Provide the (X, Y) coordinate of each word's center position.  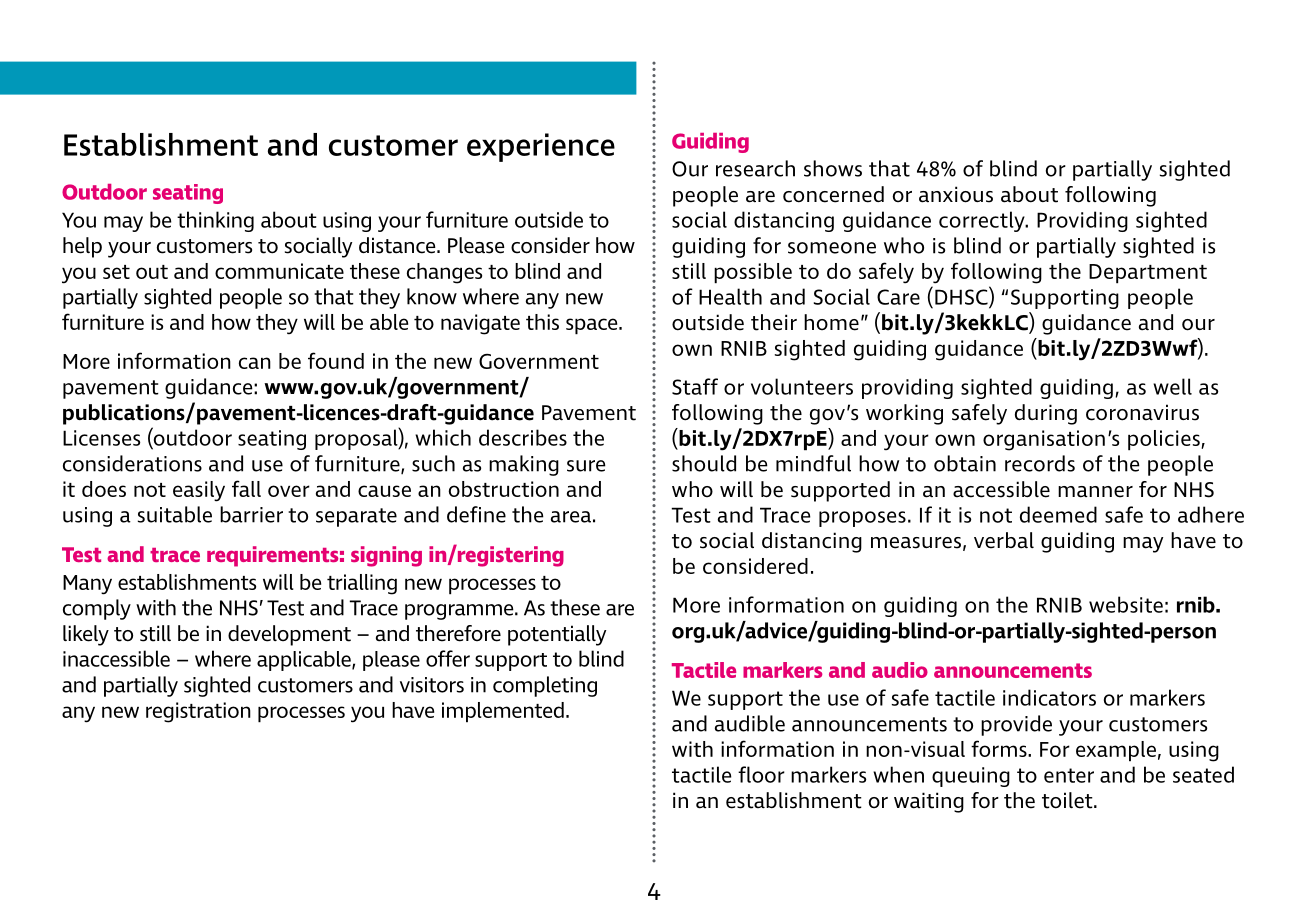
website (1126, 604)
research (755, 168)
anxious (956, 194)
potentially (557, 635)
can (255, 363)
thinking (215, 221)
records (1040, 463)
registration (198, 712)
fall (246, 488)
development (289, 635)
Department (1148, 274)
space (593, 326)
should (704, 463)
